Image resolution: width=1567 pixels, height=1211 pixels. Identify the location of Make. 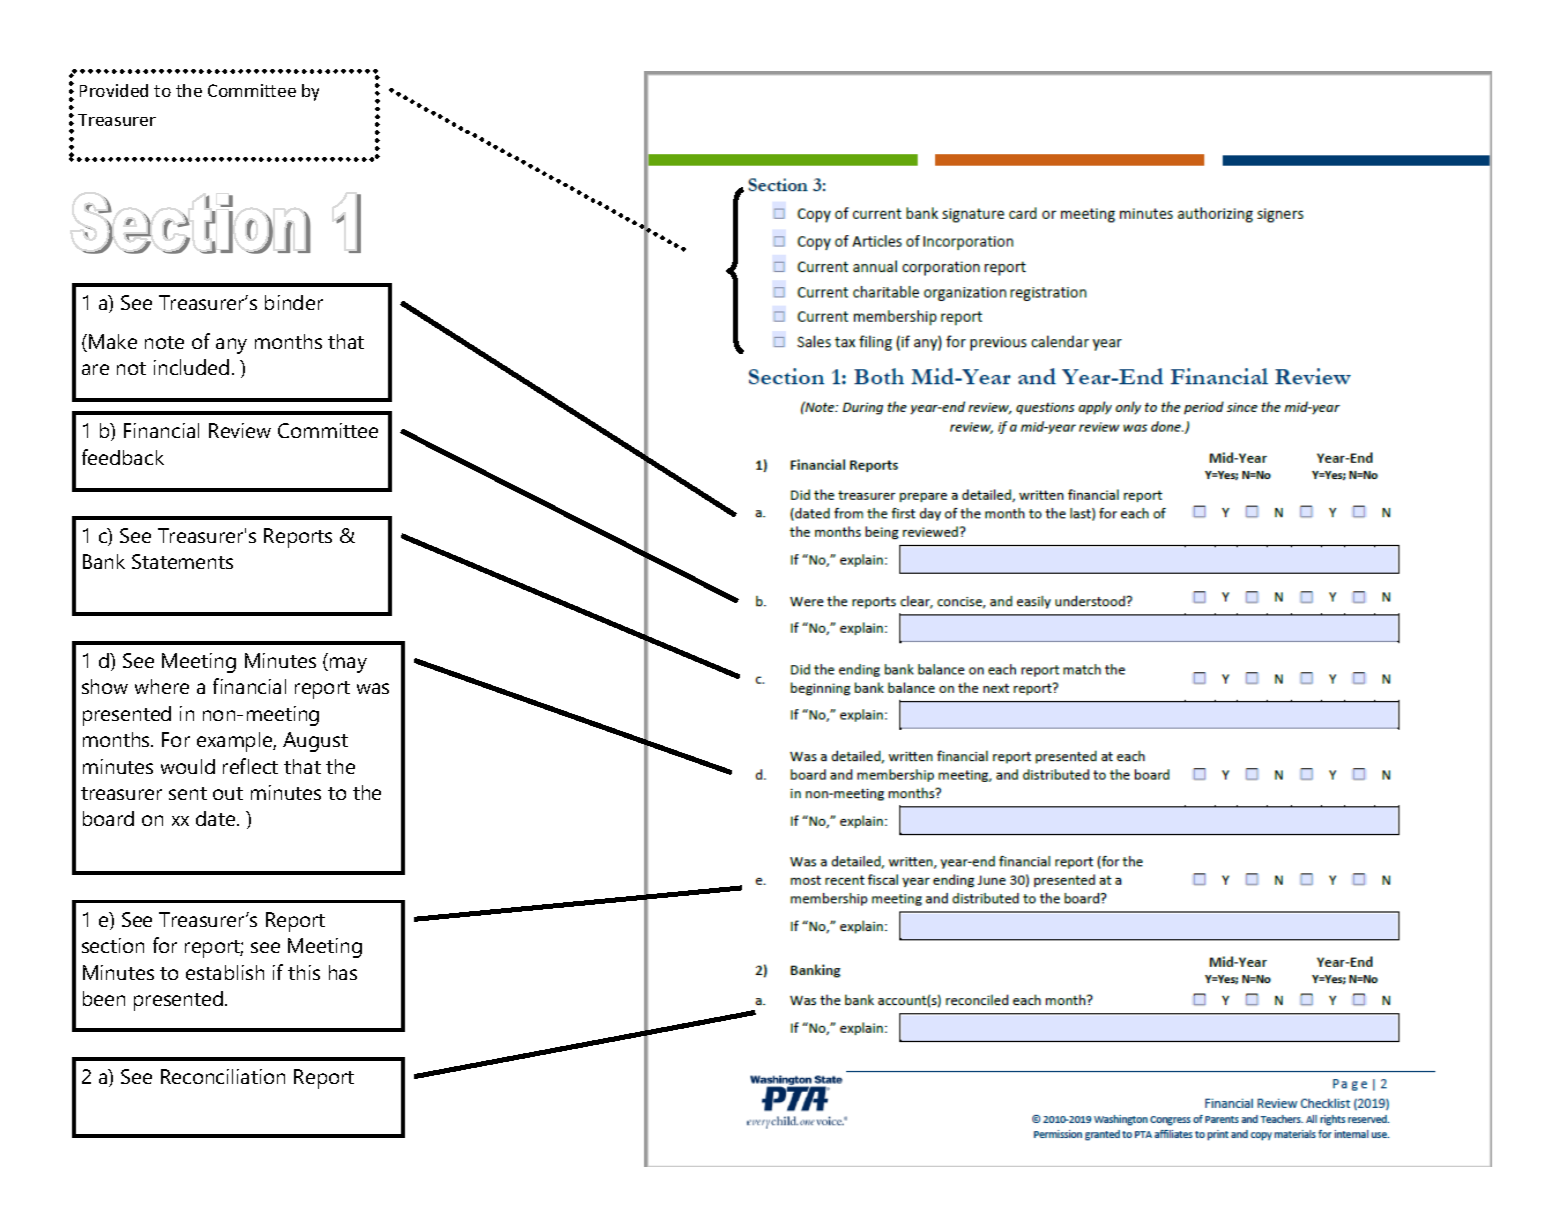
(113, 341).
